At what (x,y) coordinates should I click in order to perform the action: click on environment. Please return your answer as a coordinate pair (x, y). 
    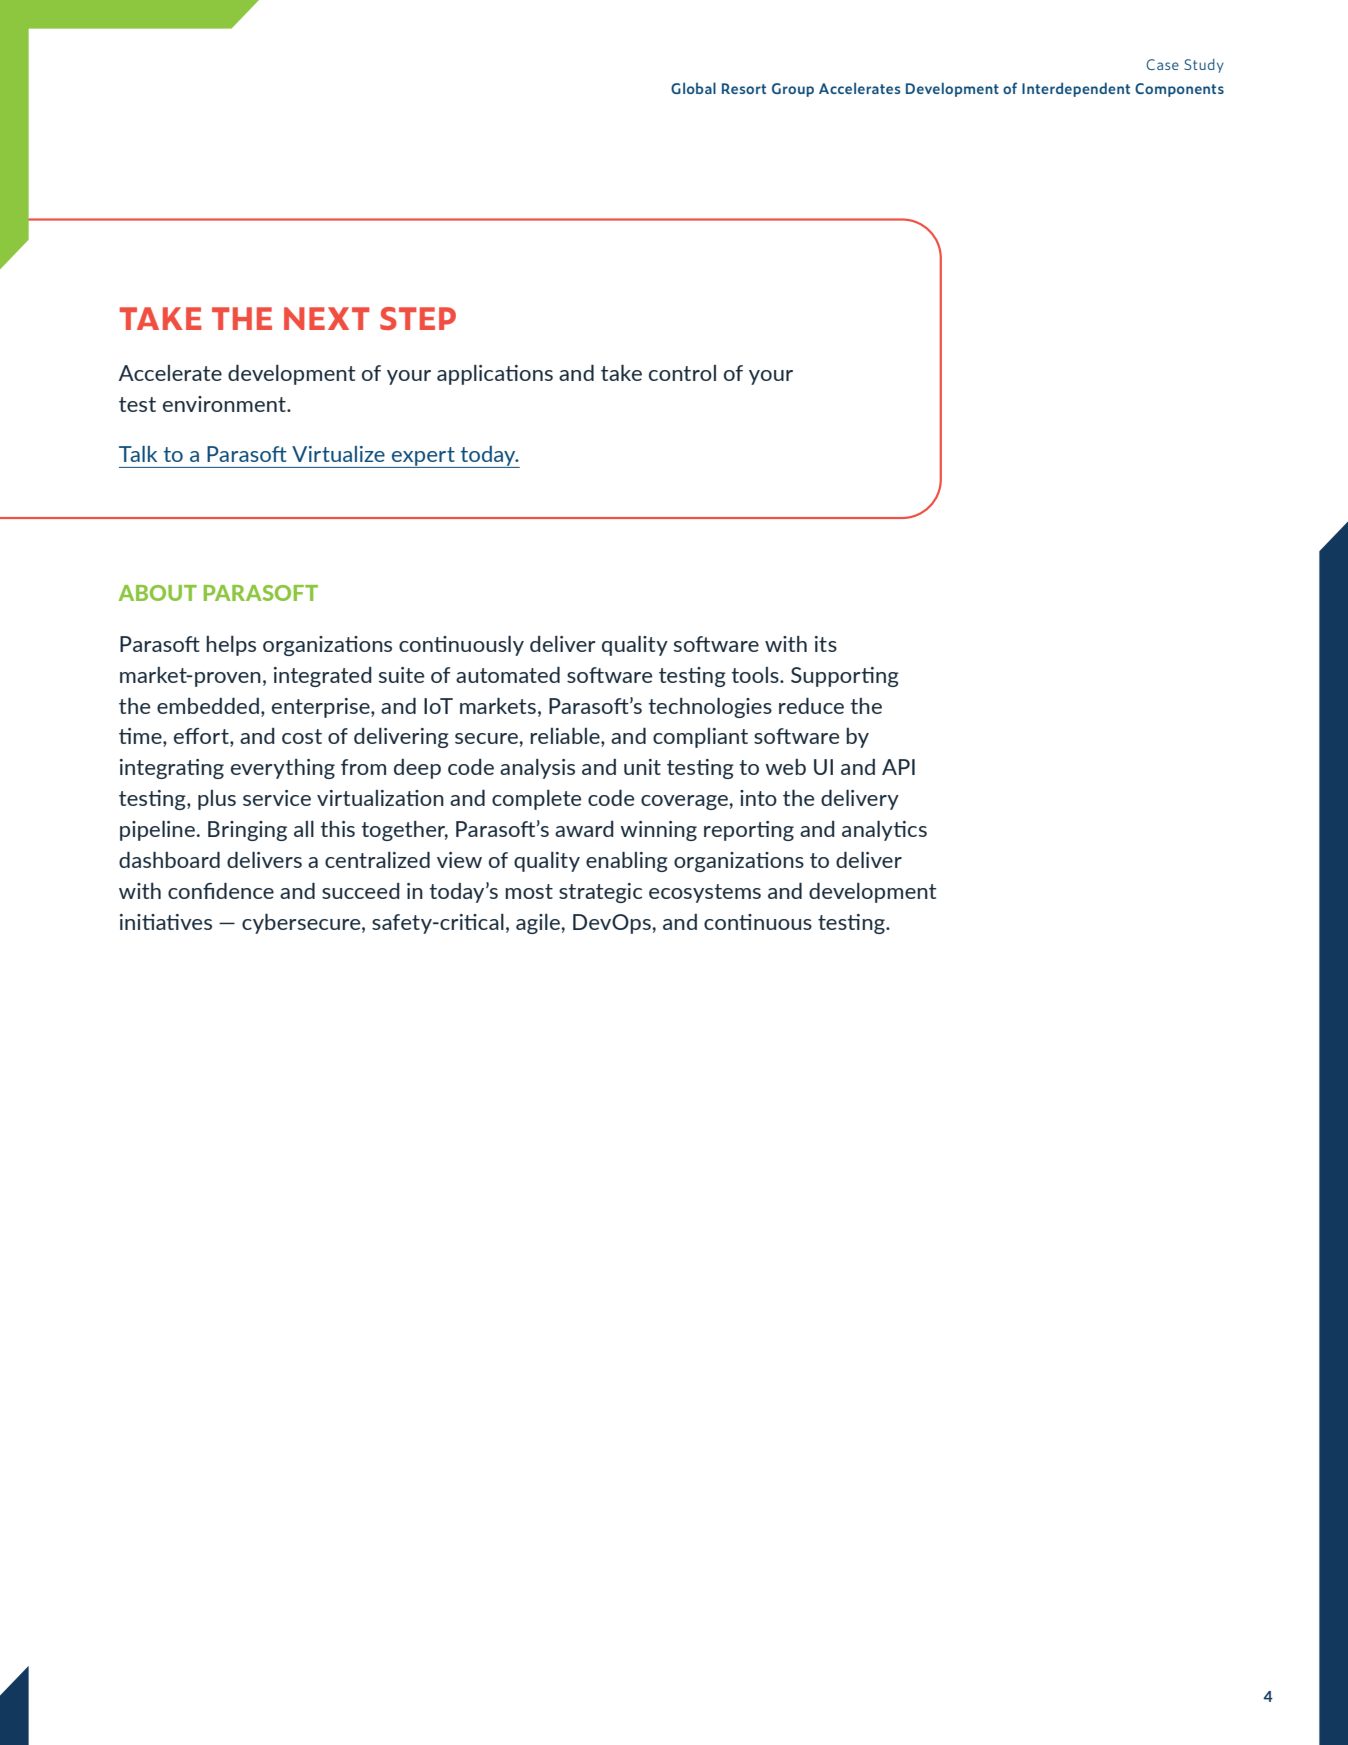
    Looking at the image, I should click on (225, 404).
